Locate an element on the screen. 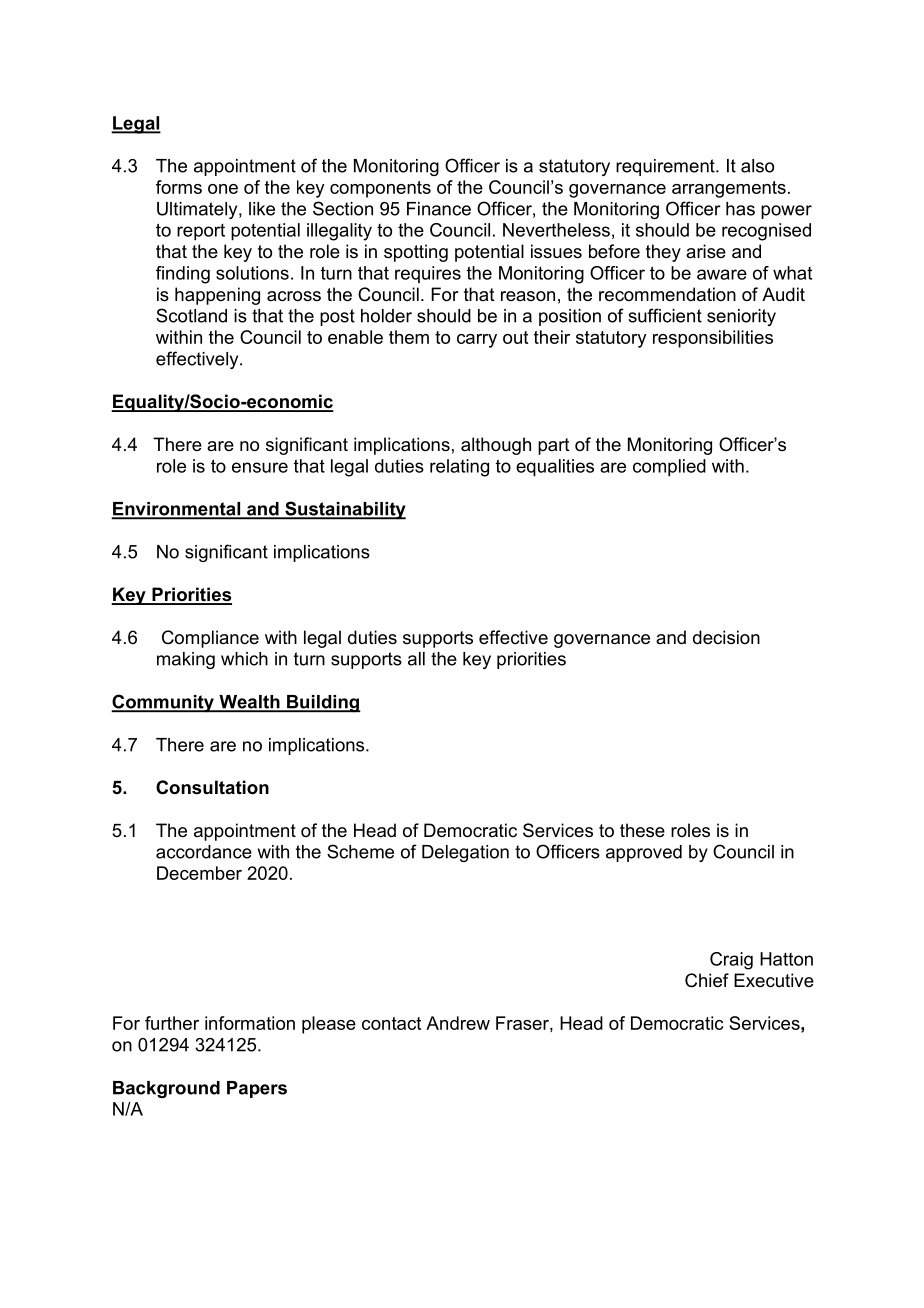 The height and width of the screenshot is (1308, 924). like is located at coordinates (262, 209).
